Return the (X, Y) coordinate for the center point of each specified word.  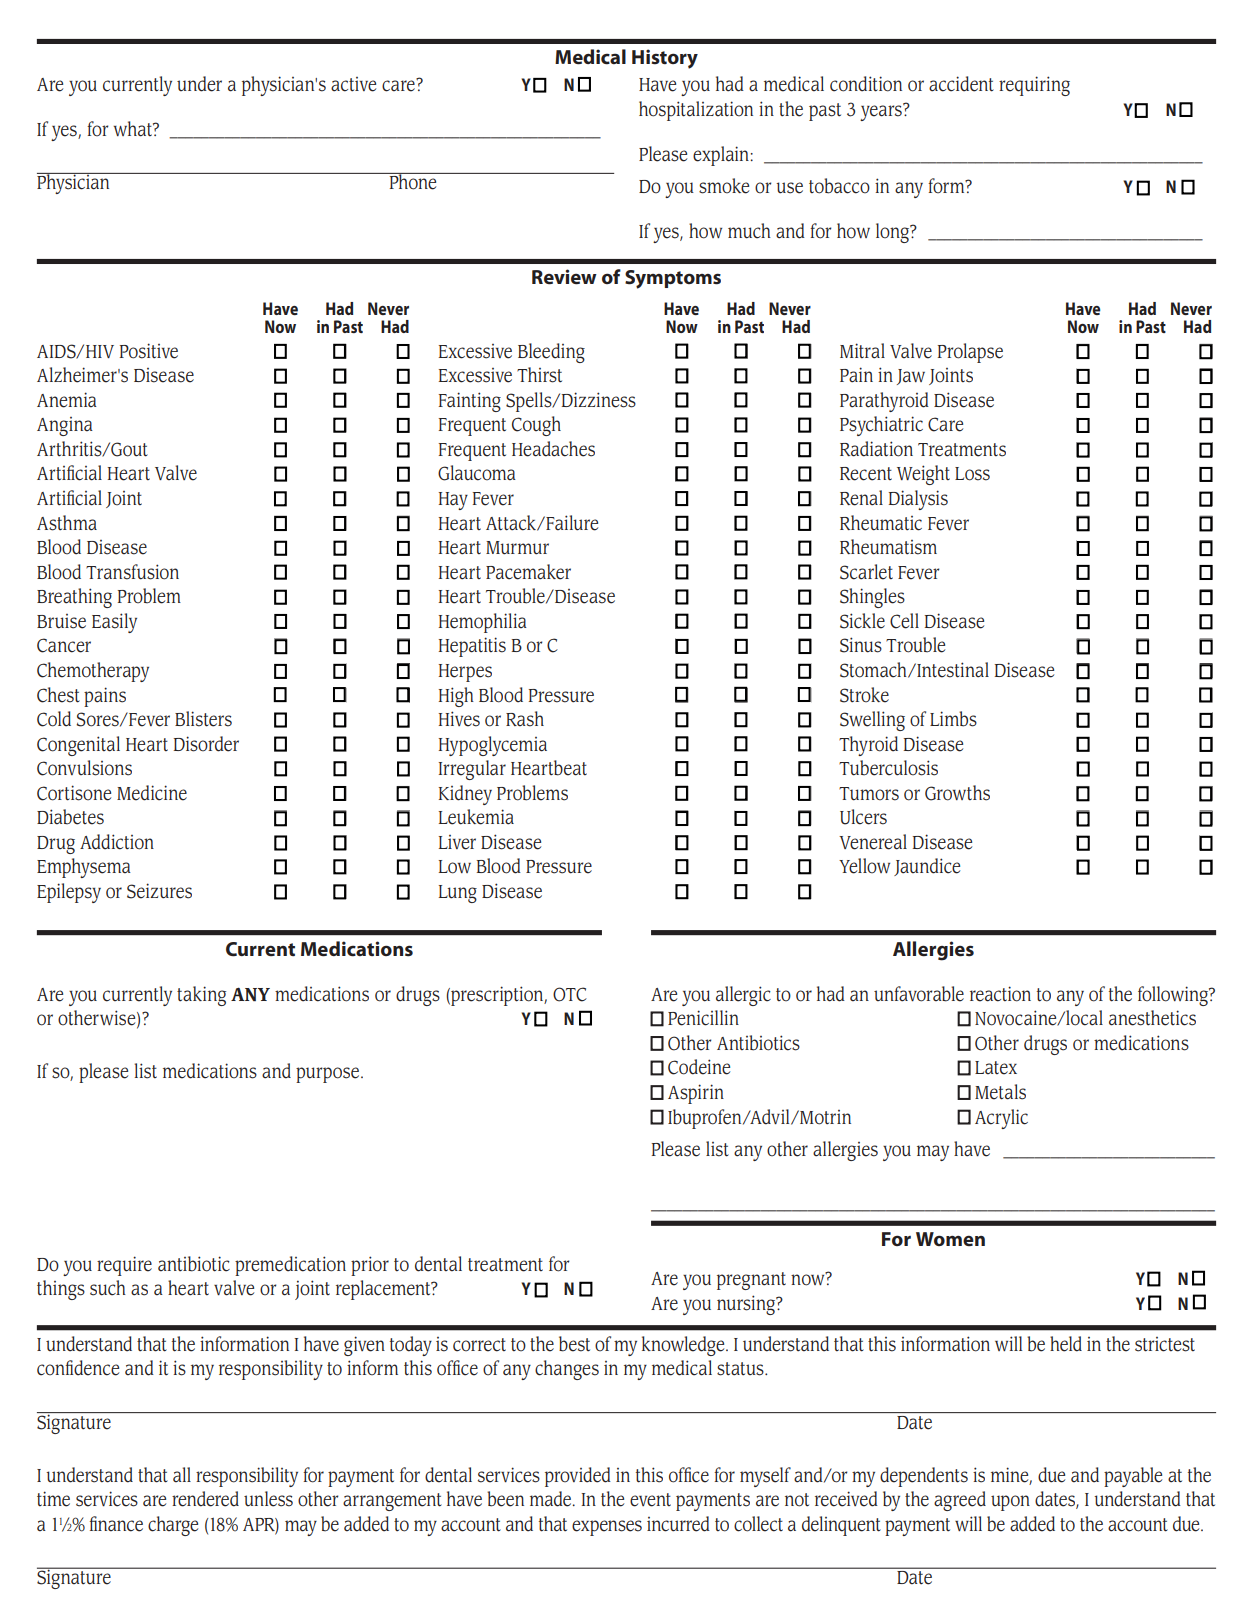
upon (1010, 1503)
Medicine (152, 793)
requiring (1034, 86)
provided (578, 1477)
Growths (957, 793)
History (665, 59)
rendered (205, 1499)
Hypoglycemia (493, 746)
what (134, 129)
